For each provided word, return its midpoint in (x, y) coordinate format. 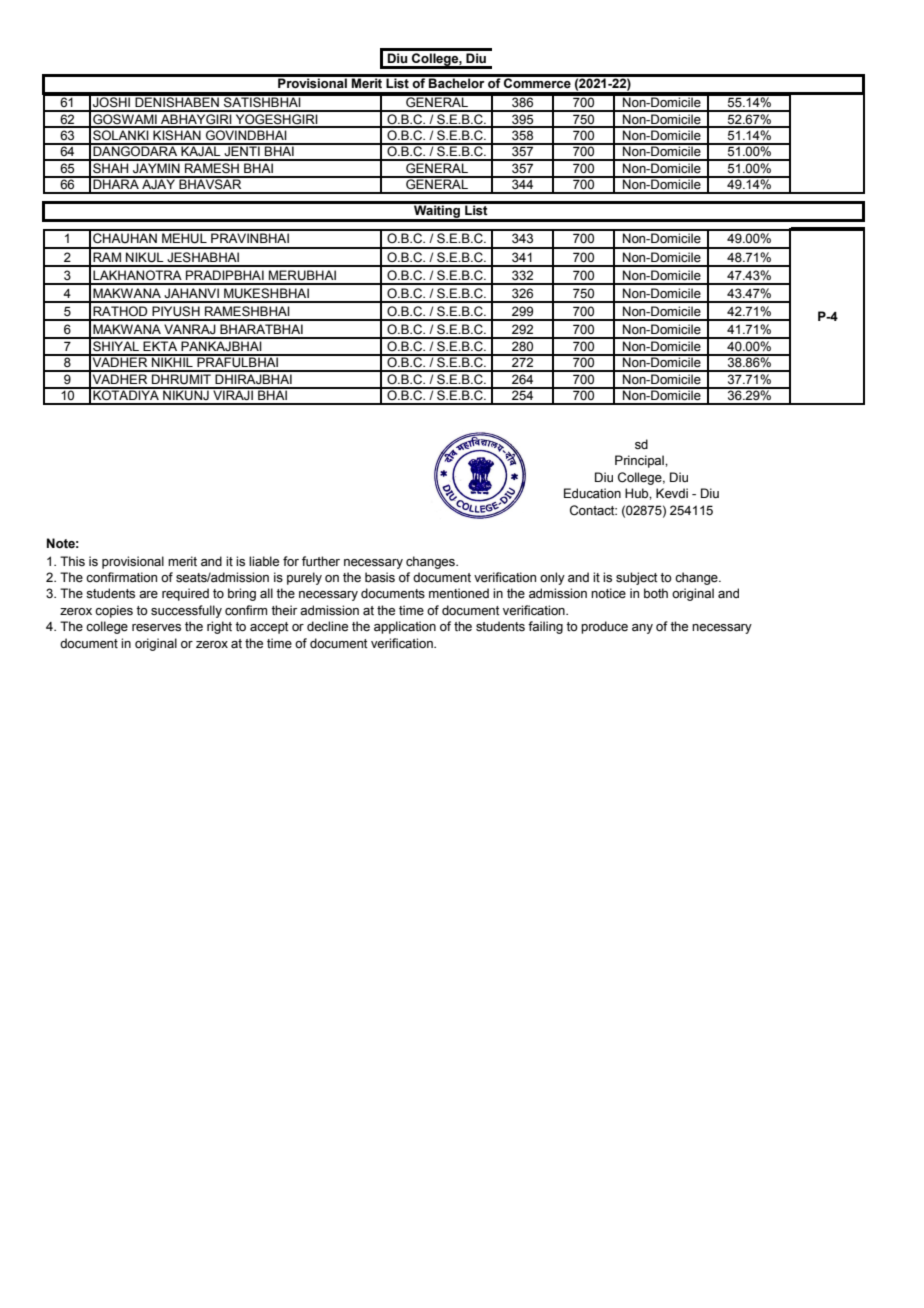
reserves (156, 628)
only (552, 578)
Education (592, 493)
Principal (640, 461)
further (321, 561)
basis (380, 577)
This (72, 561)
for (291, 561)
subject (637, 578)
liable (264, 561)
